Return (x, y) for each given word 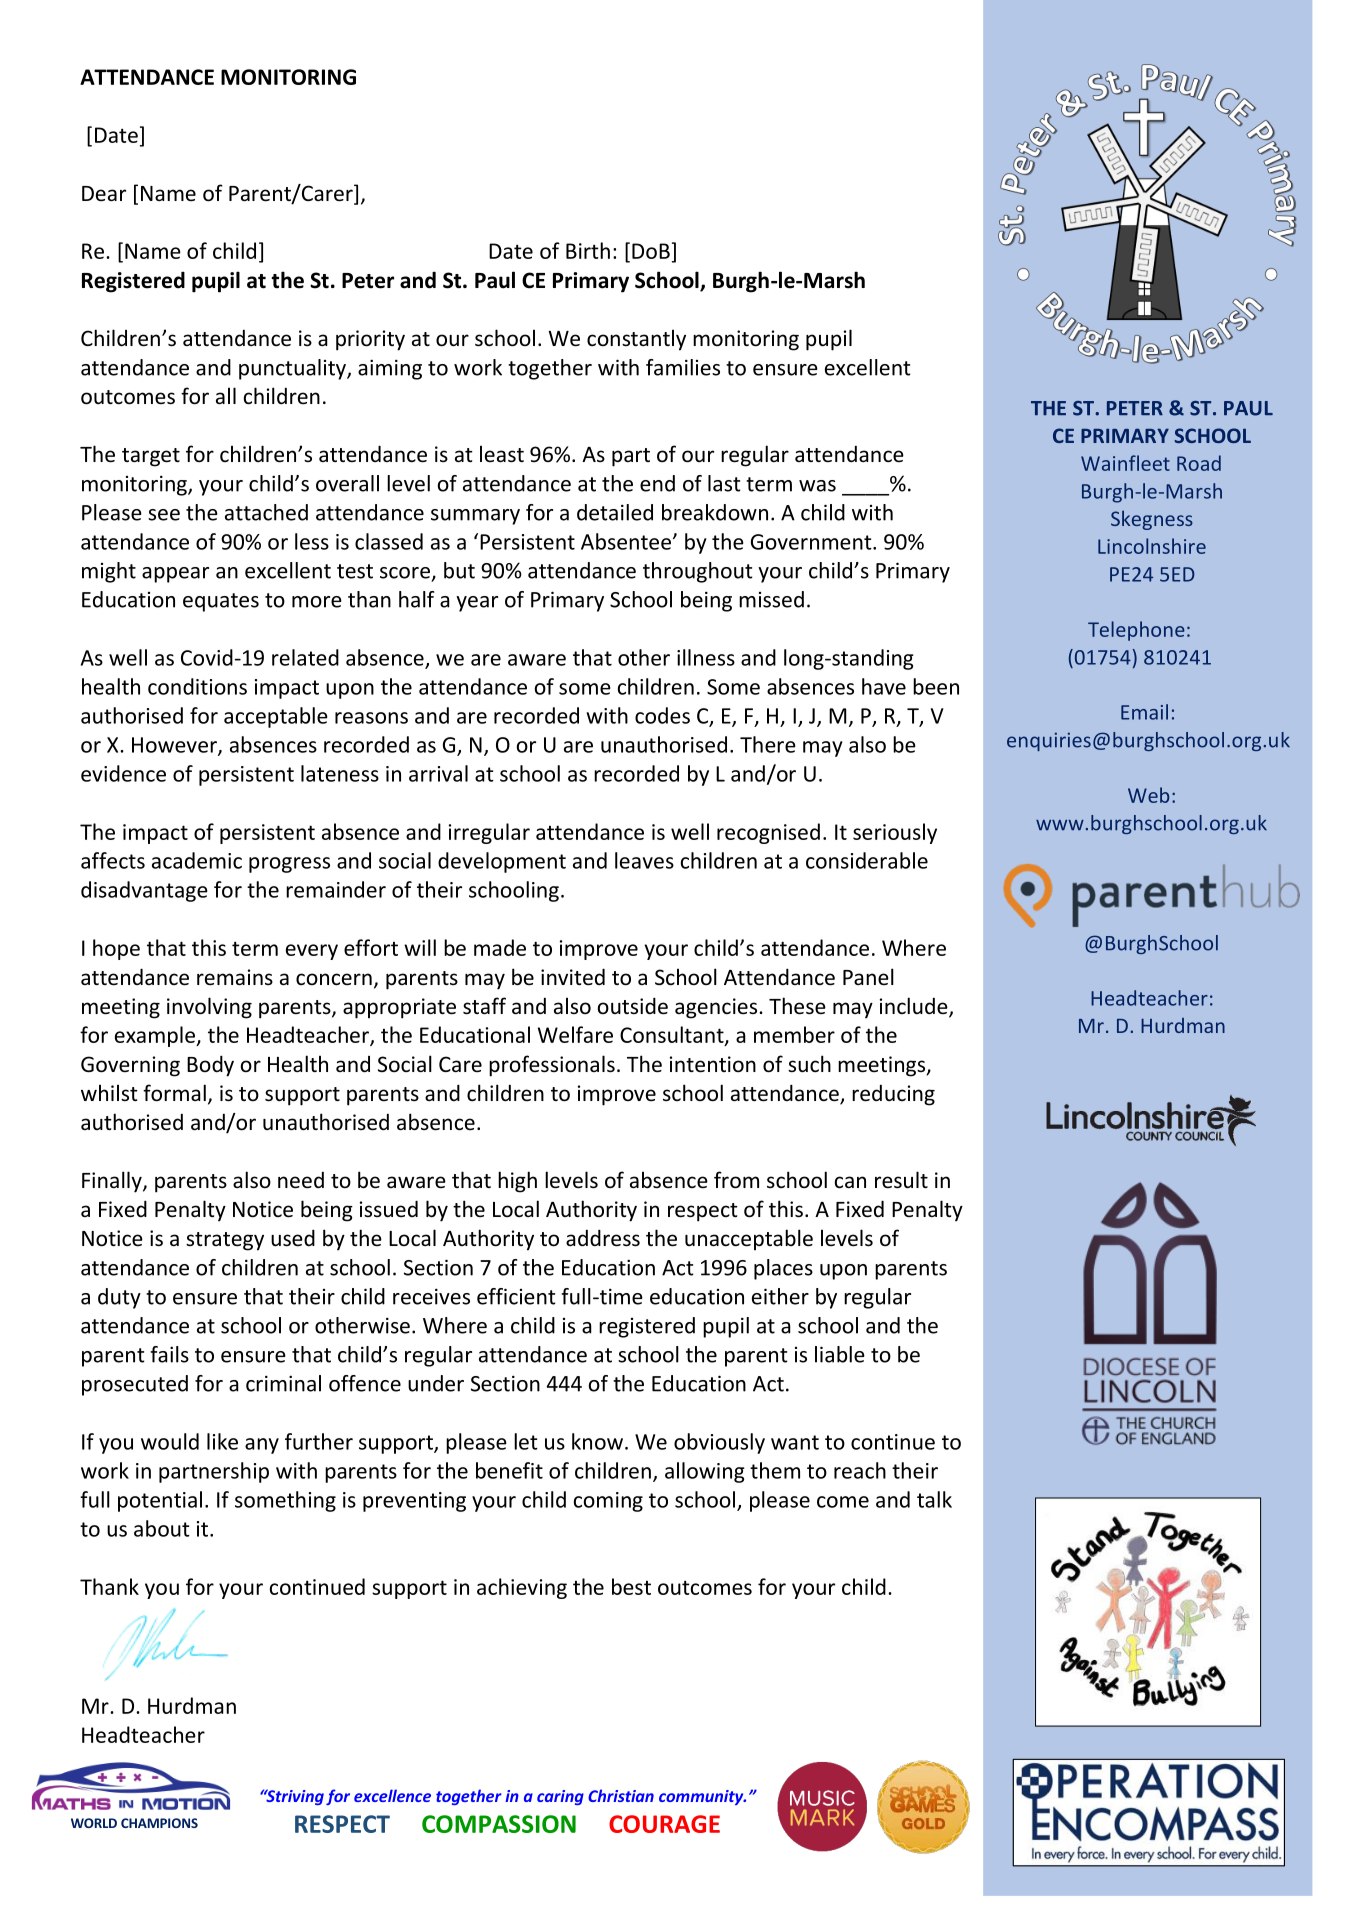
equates (221, 602)
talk (934, 1499)
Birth (588, 250)
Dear (104, 193)
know (597, 1441)
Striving (294, 1797)
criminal (283, 1383)
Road (1199, 463)
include (915, 1007)
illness (706, 657)
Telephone (1136, 631)
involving (209, 1008)
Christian (621, 1795)
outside (633, 1006)
